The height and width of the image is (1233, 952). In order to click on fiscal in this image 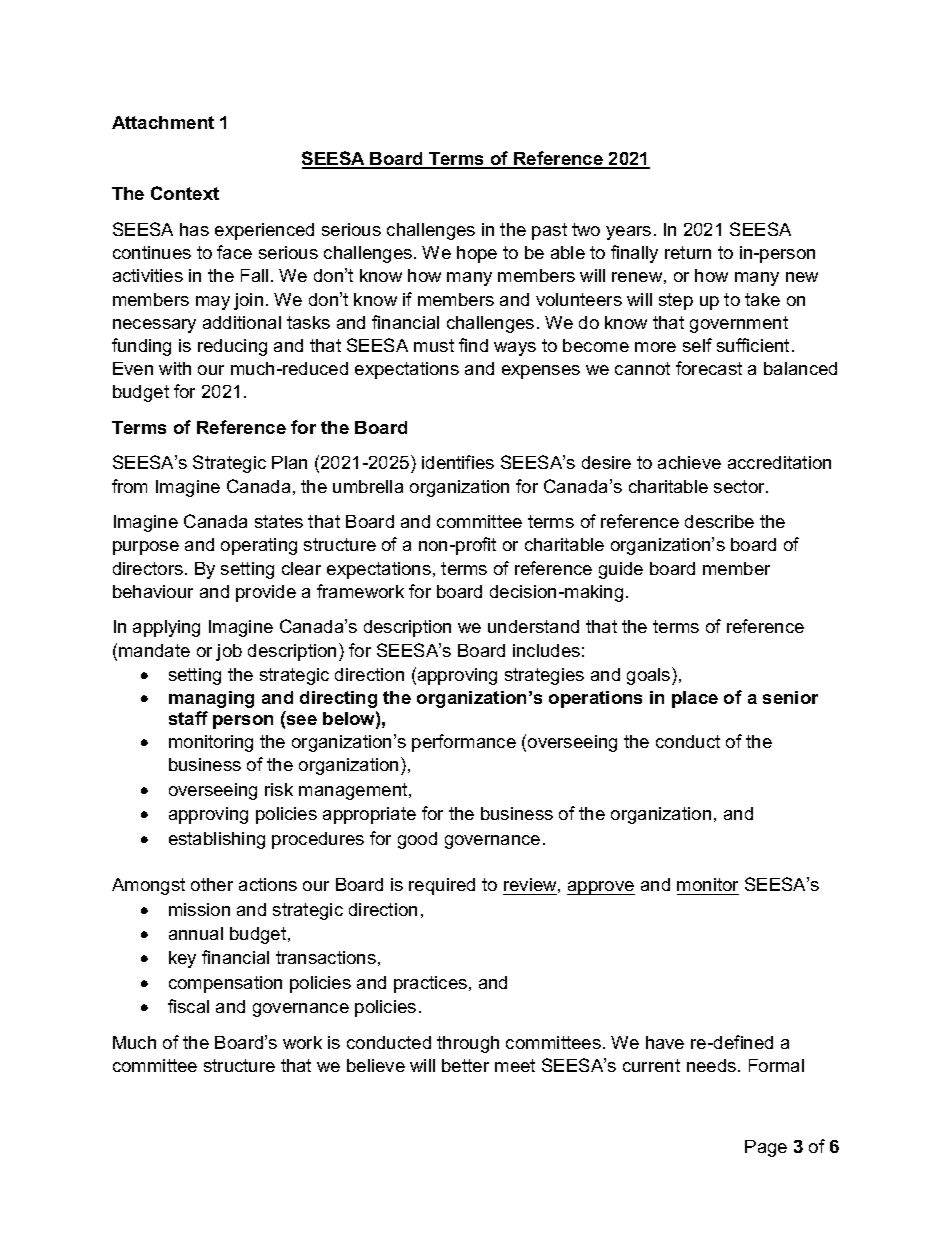, I will do `click(188, 1006)`.
